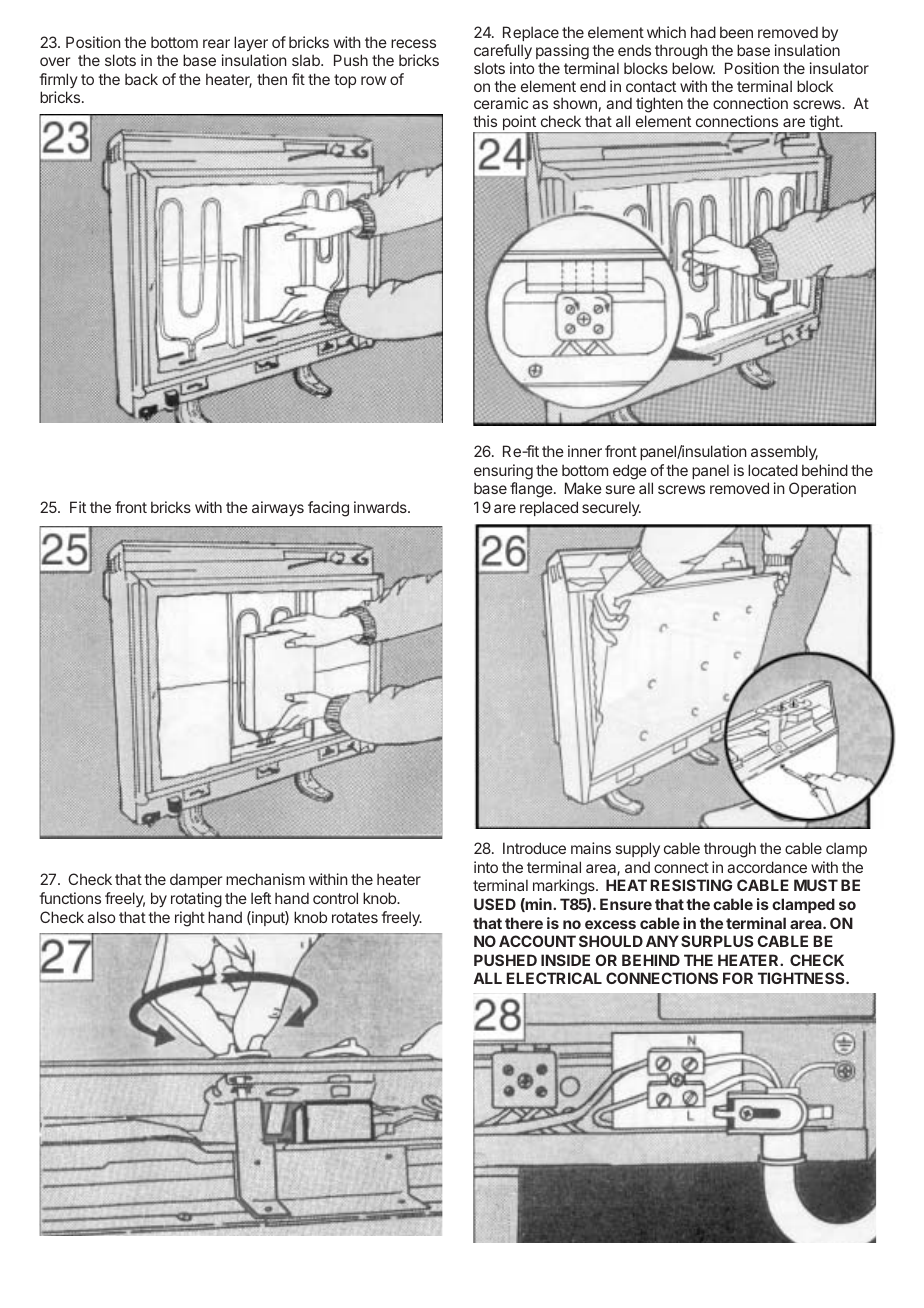 Image resolution: width=924 pixels, height=1308 pixels. Describe the element at coordinates (638, 849) in the page. I see `supply` at that location.
